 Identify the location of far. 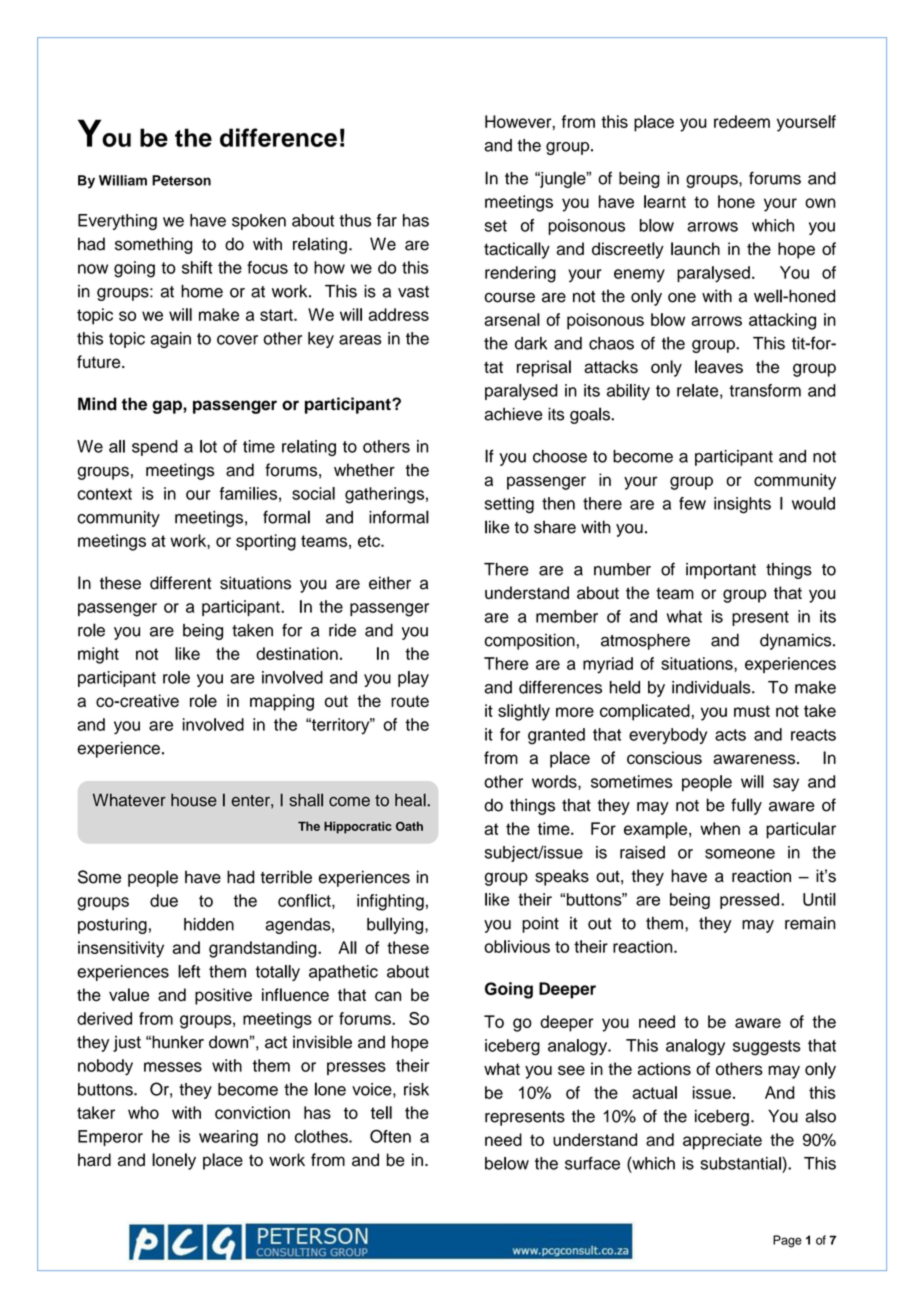
(387, 220).
